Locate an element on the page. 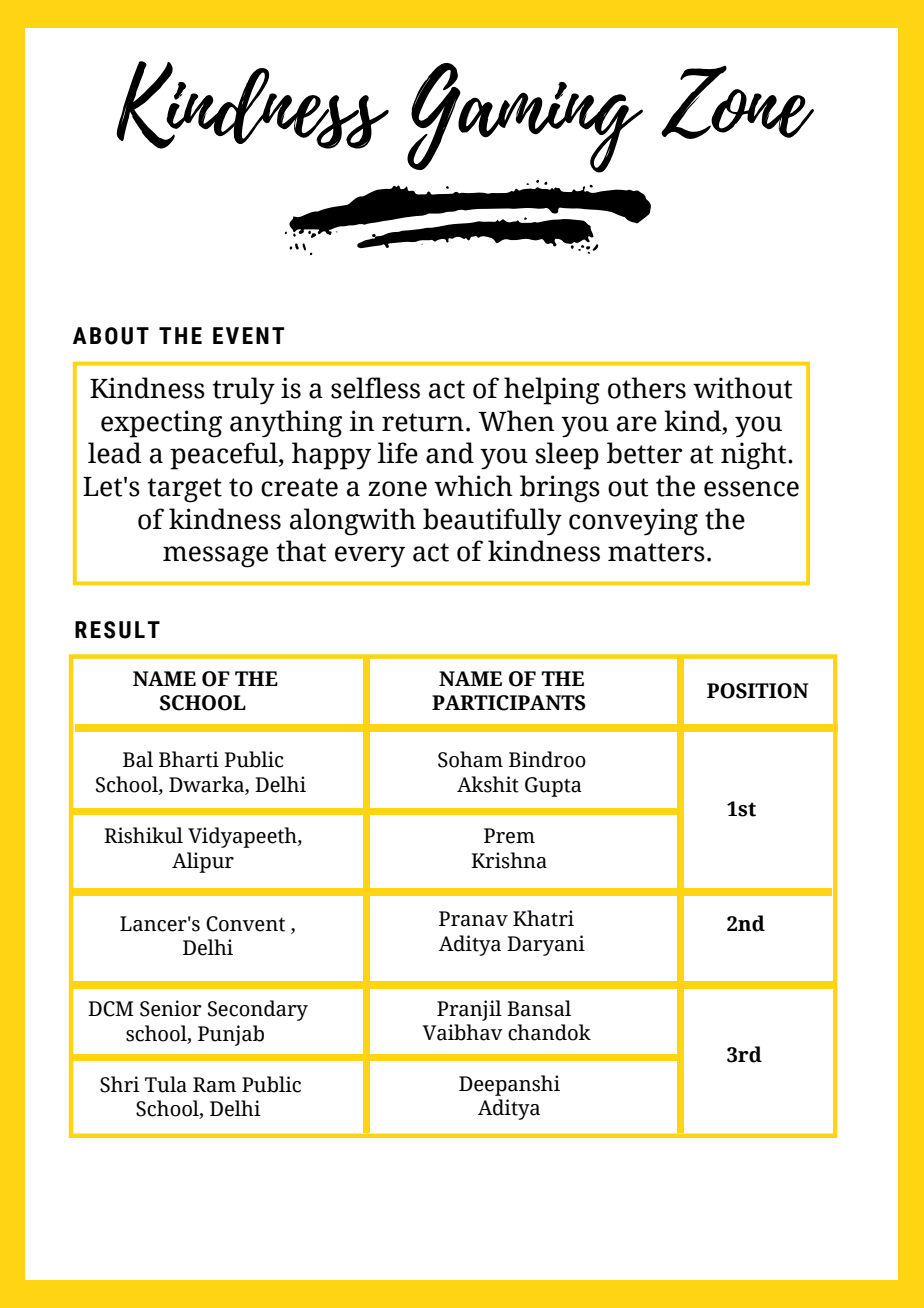 The width and height of the document is (924, 1308). Vaibhav is located at coordinates (462, 1032).
